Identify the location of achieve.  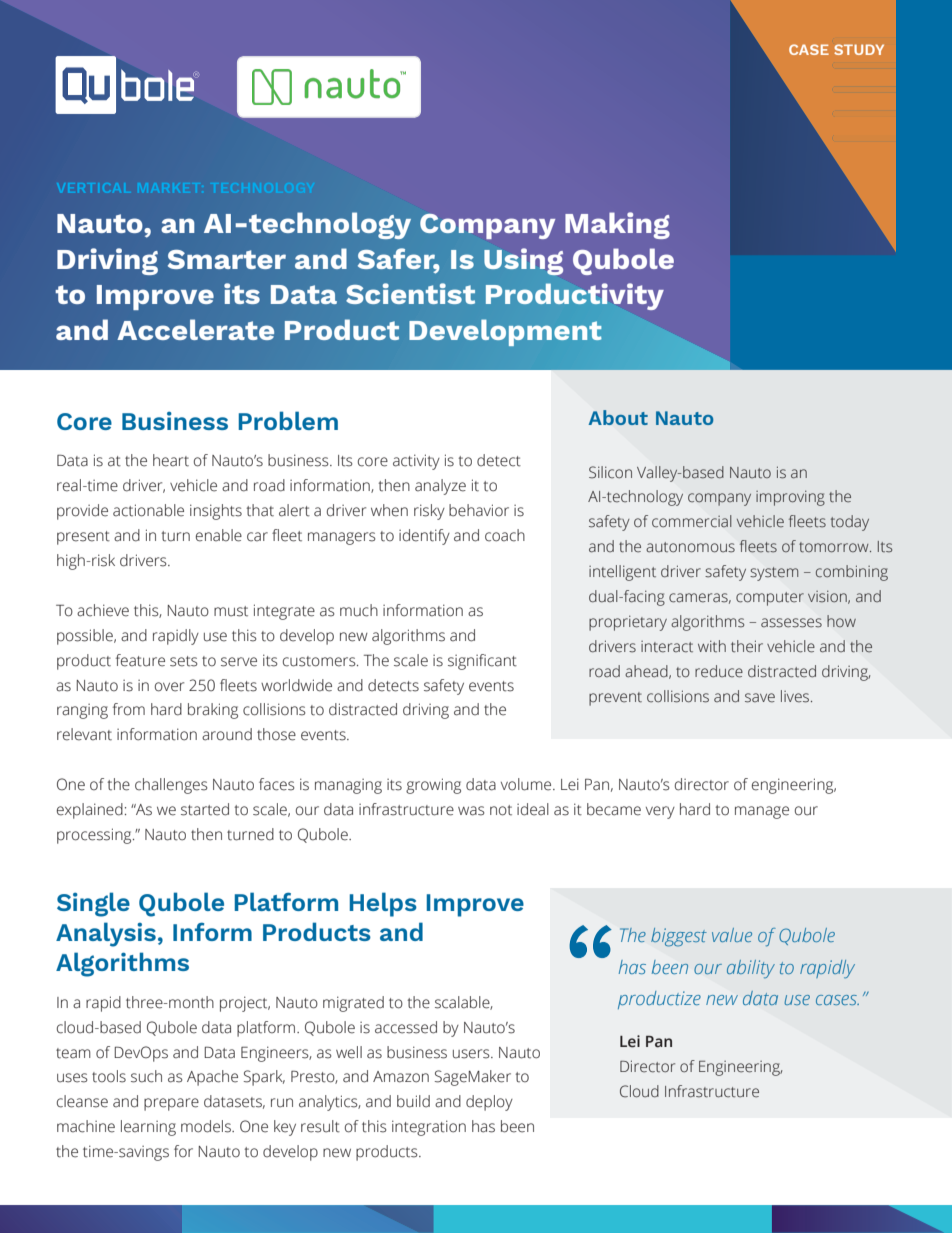
(103, 610).
